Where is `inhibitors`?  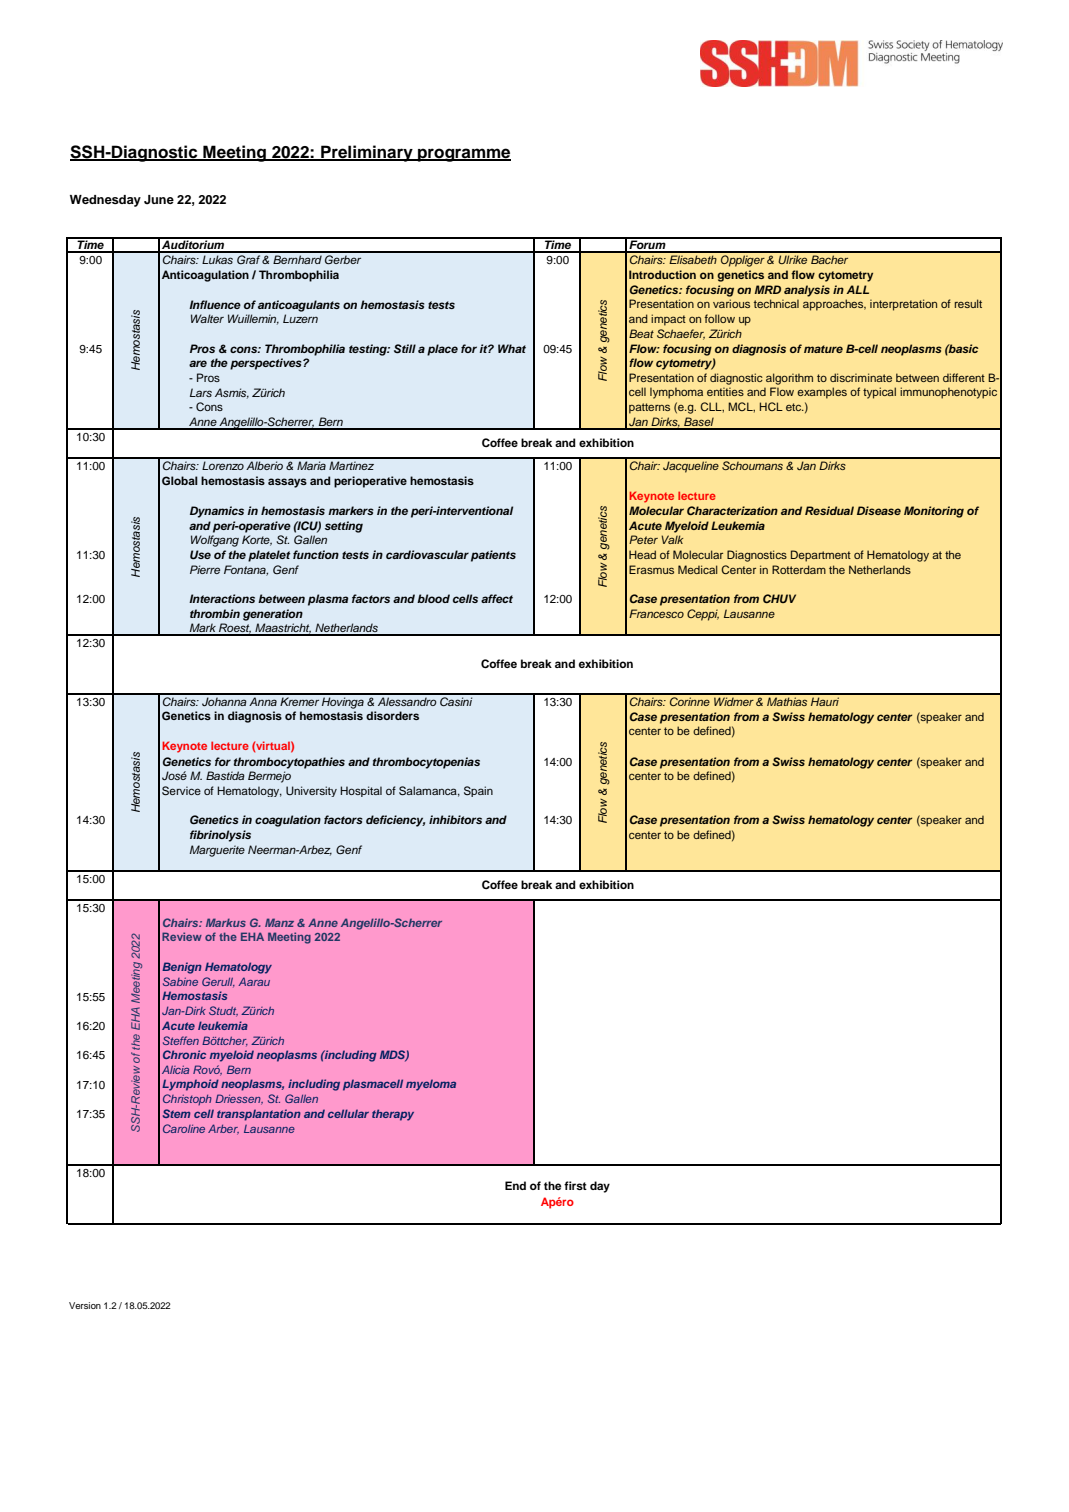
inhibitors is located at coordinates (455, 819).
